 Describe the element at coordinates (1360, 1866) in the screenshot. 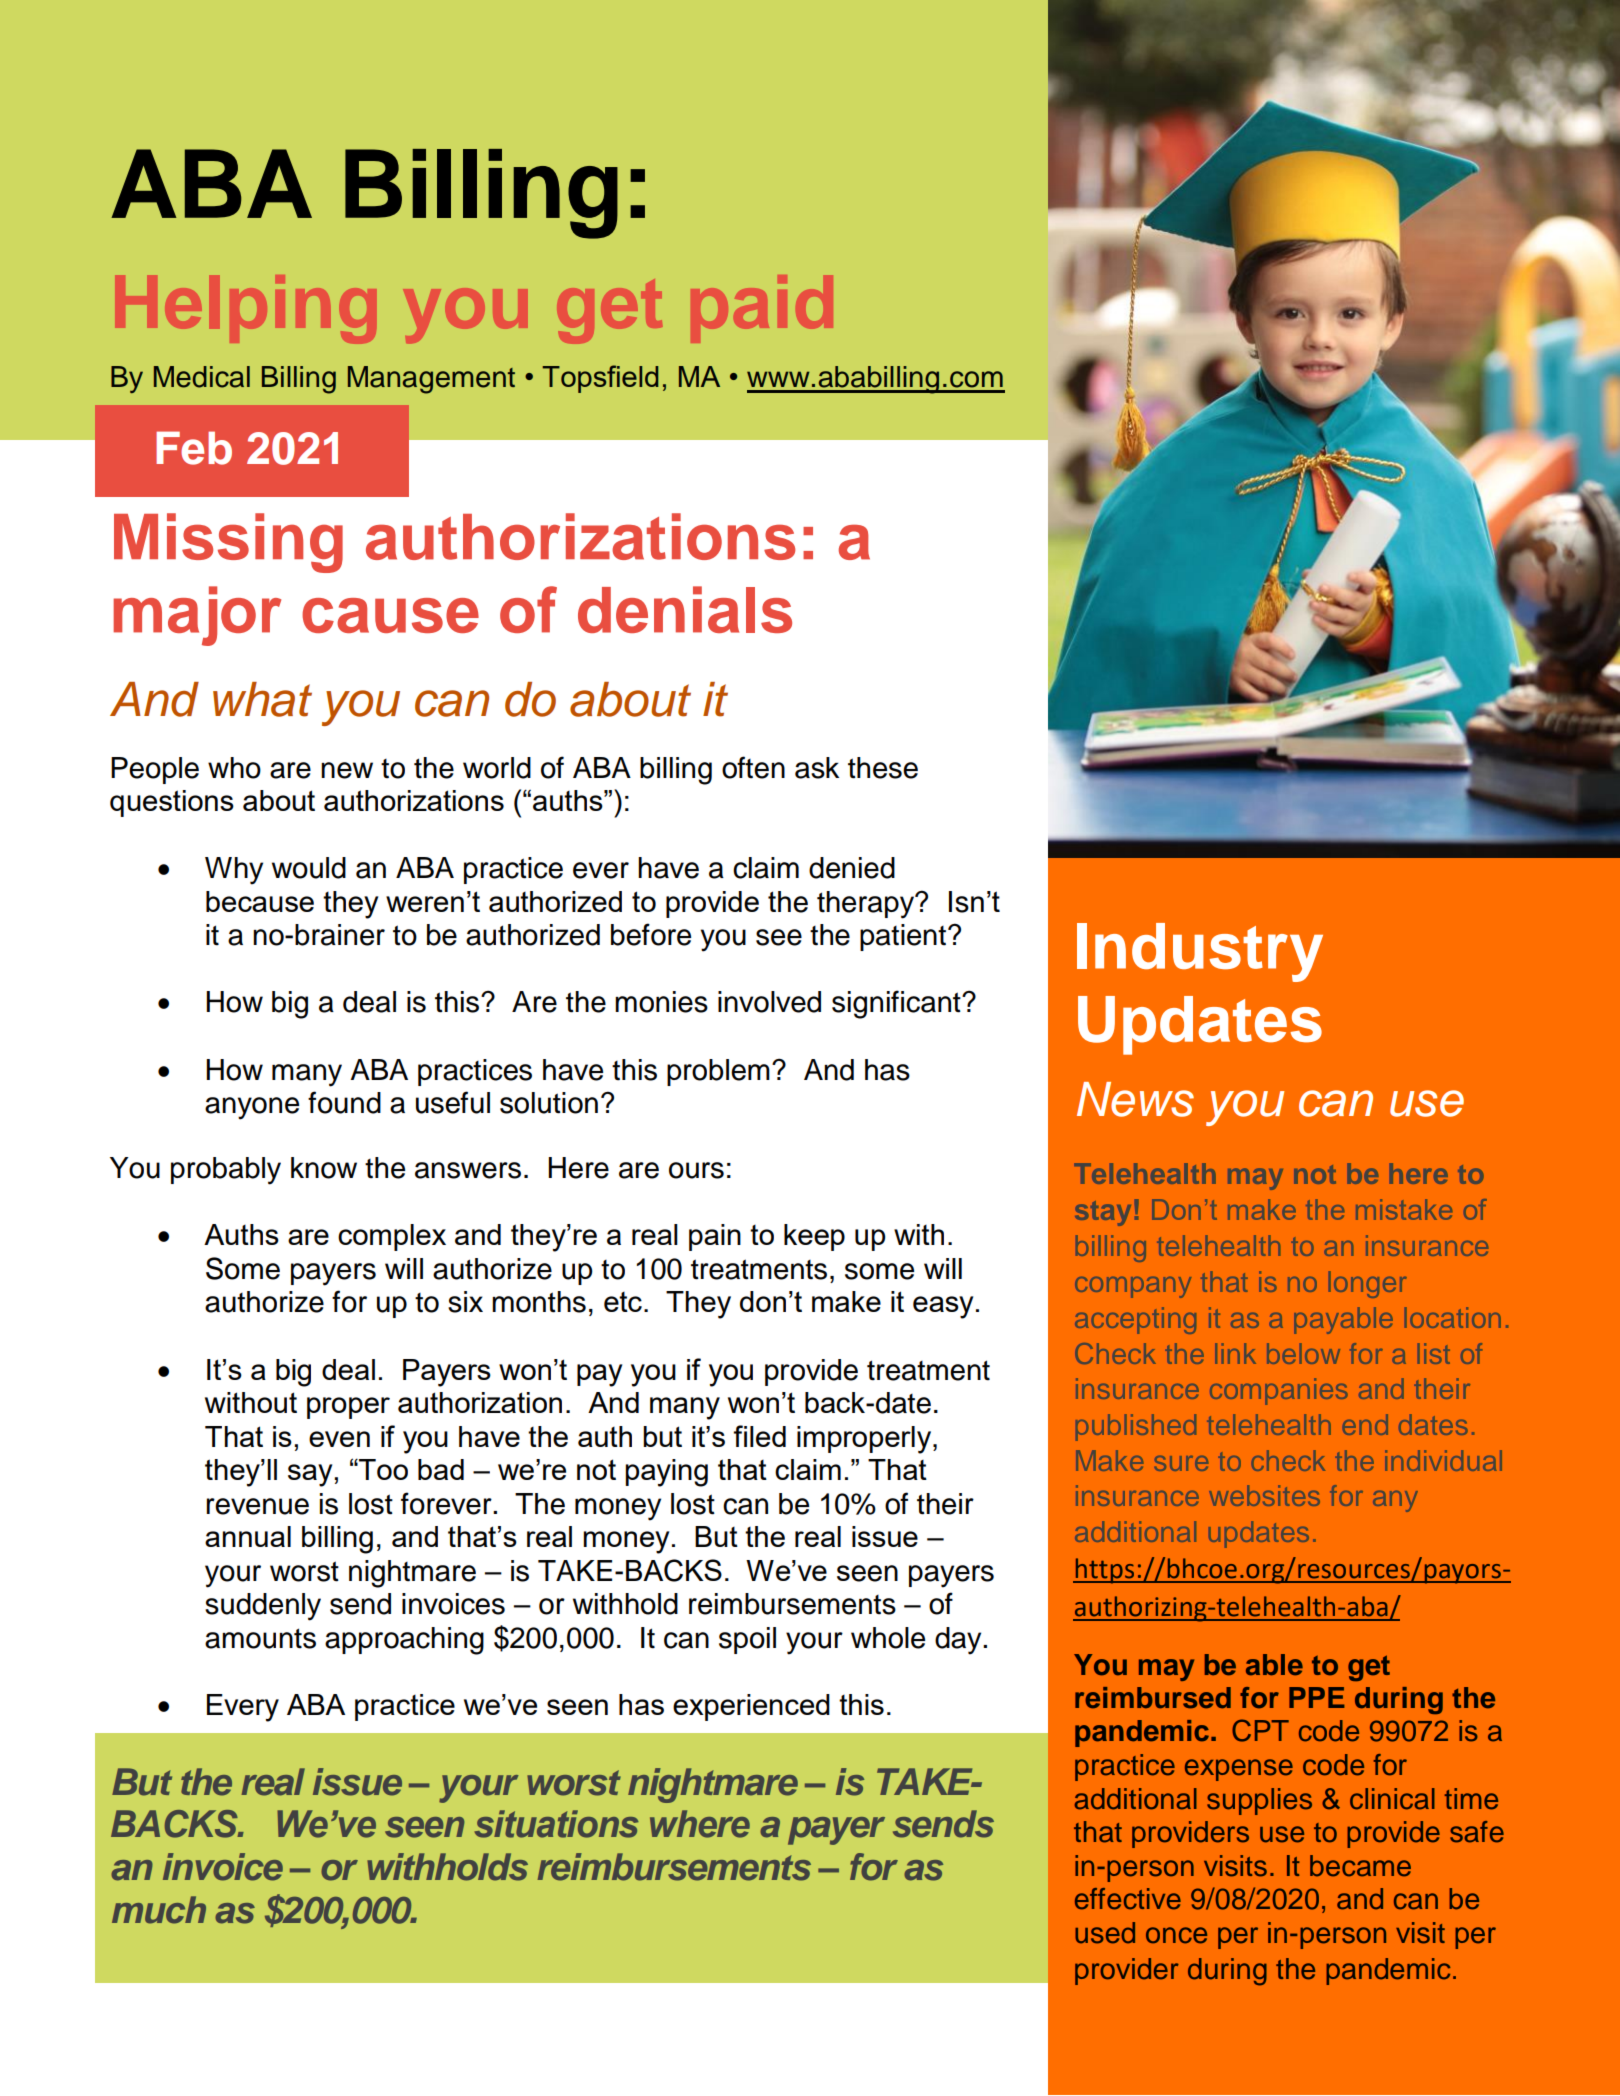

I see `became` at that location.
